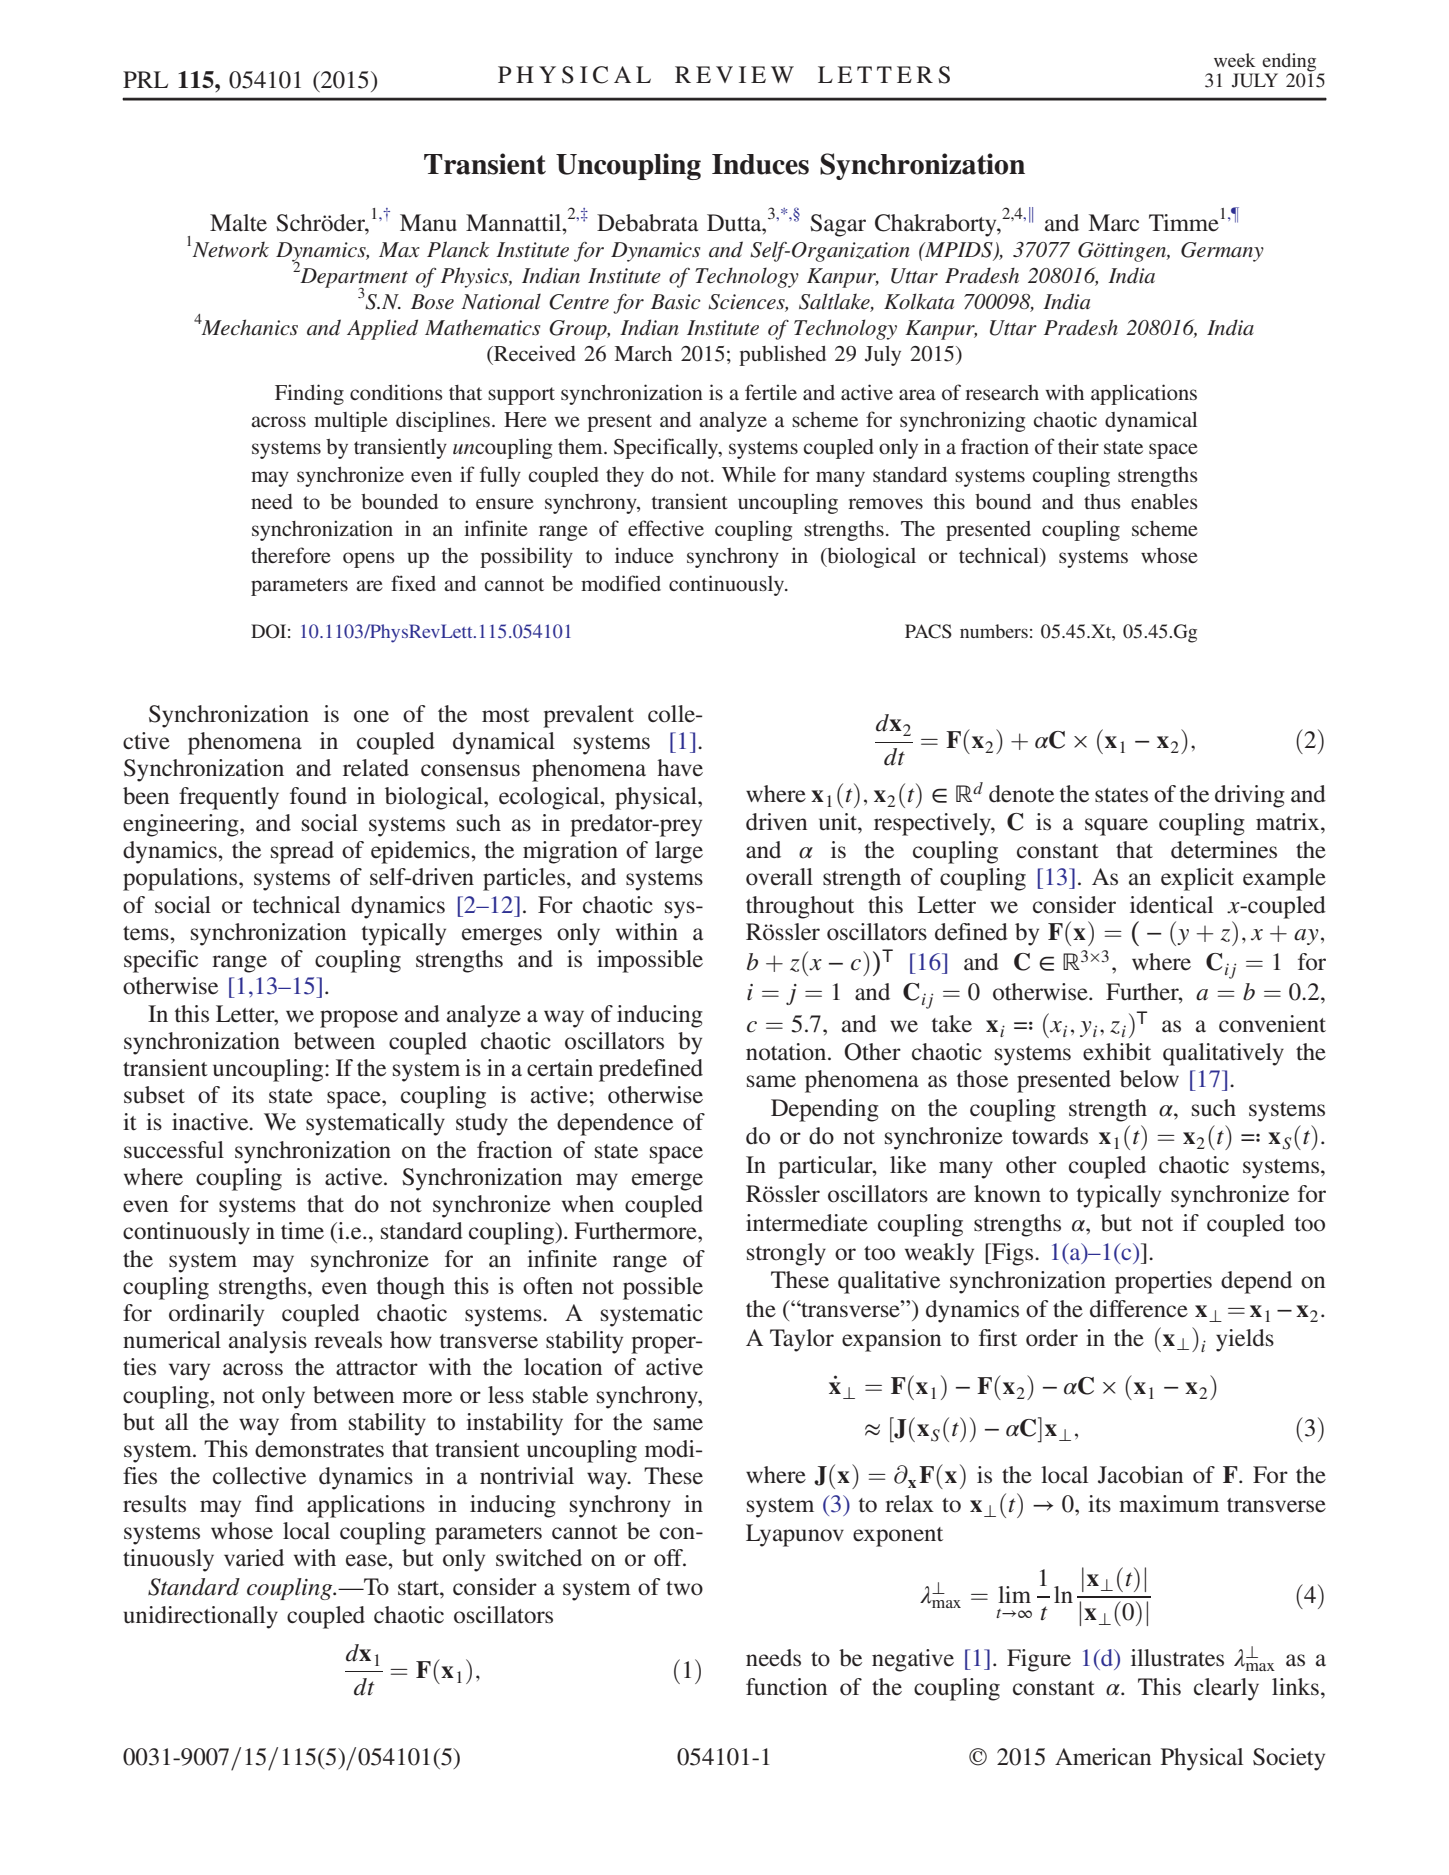 Image resolution: width=1449 pixels, height=1875 pixels. Describe the element at coordinates (154, 1504) in the screenshot. I see `results` at that location.
